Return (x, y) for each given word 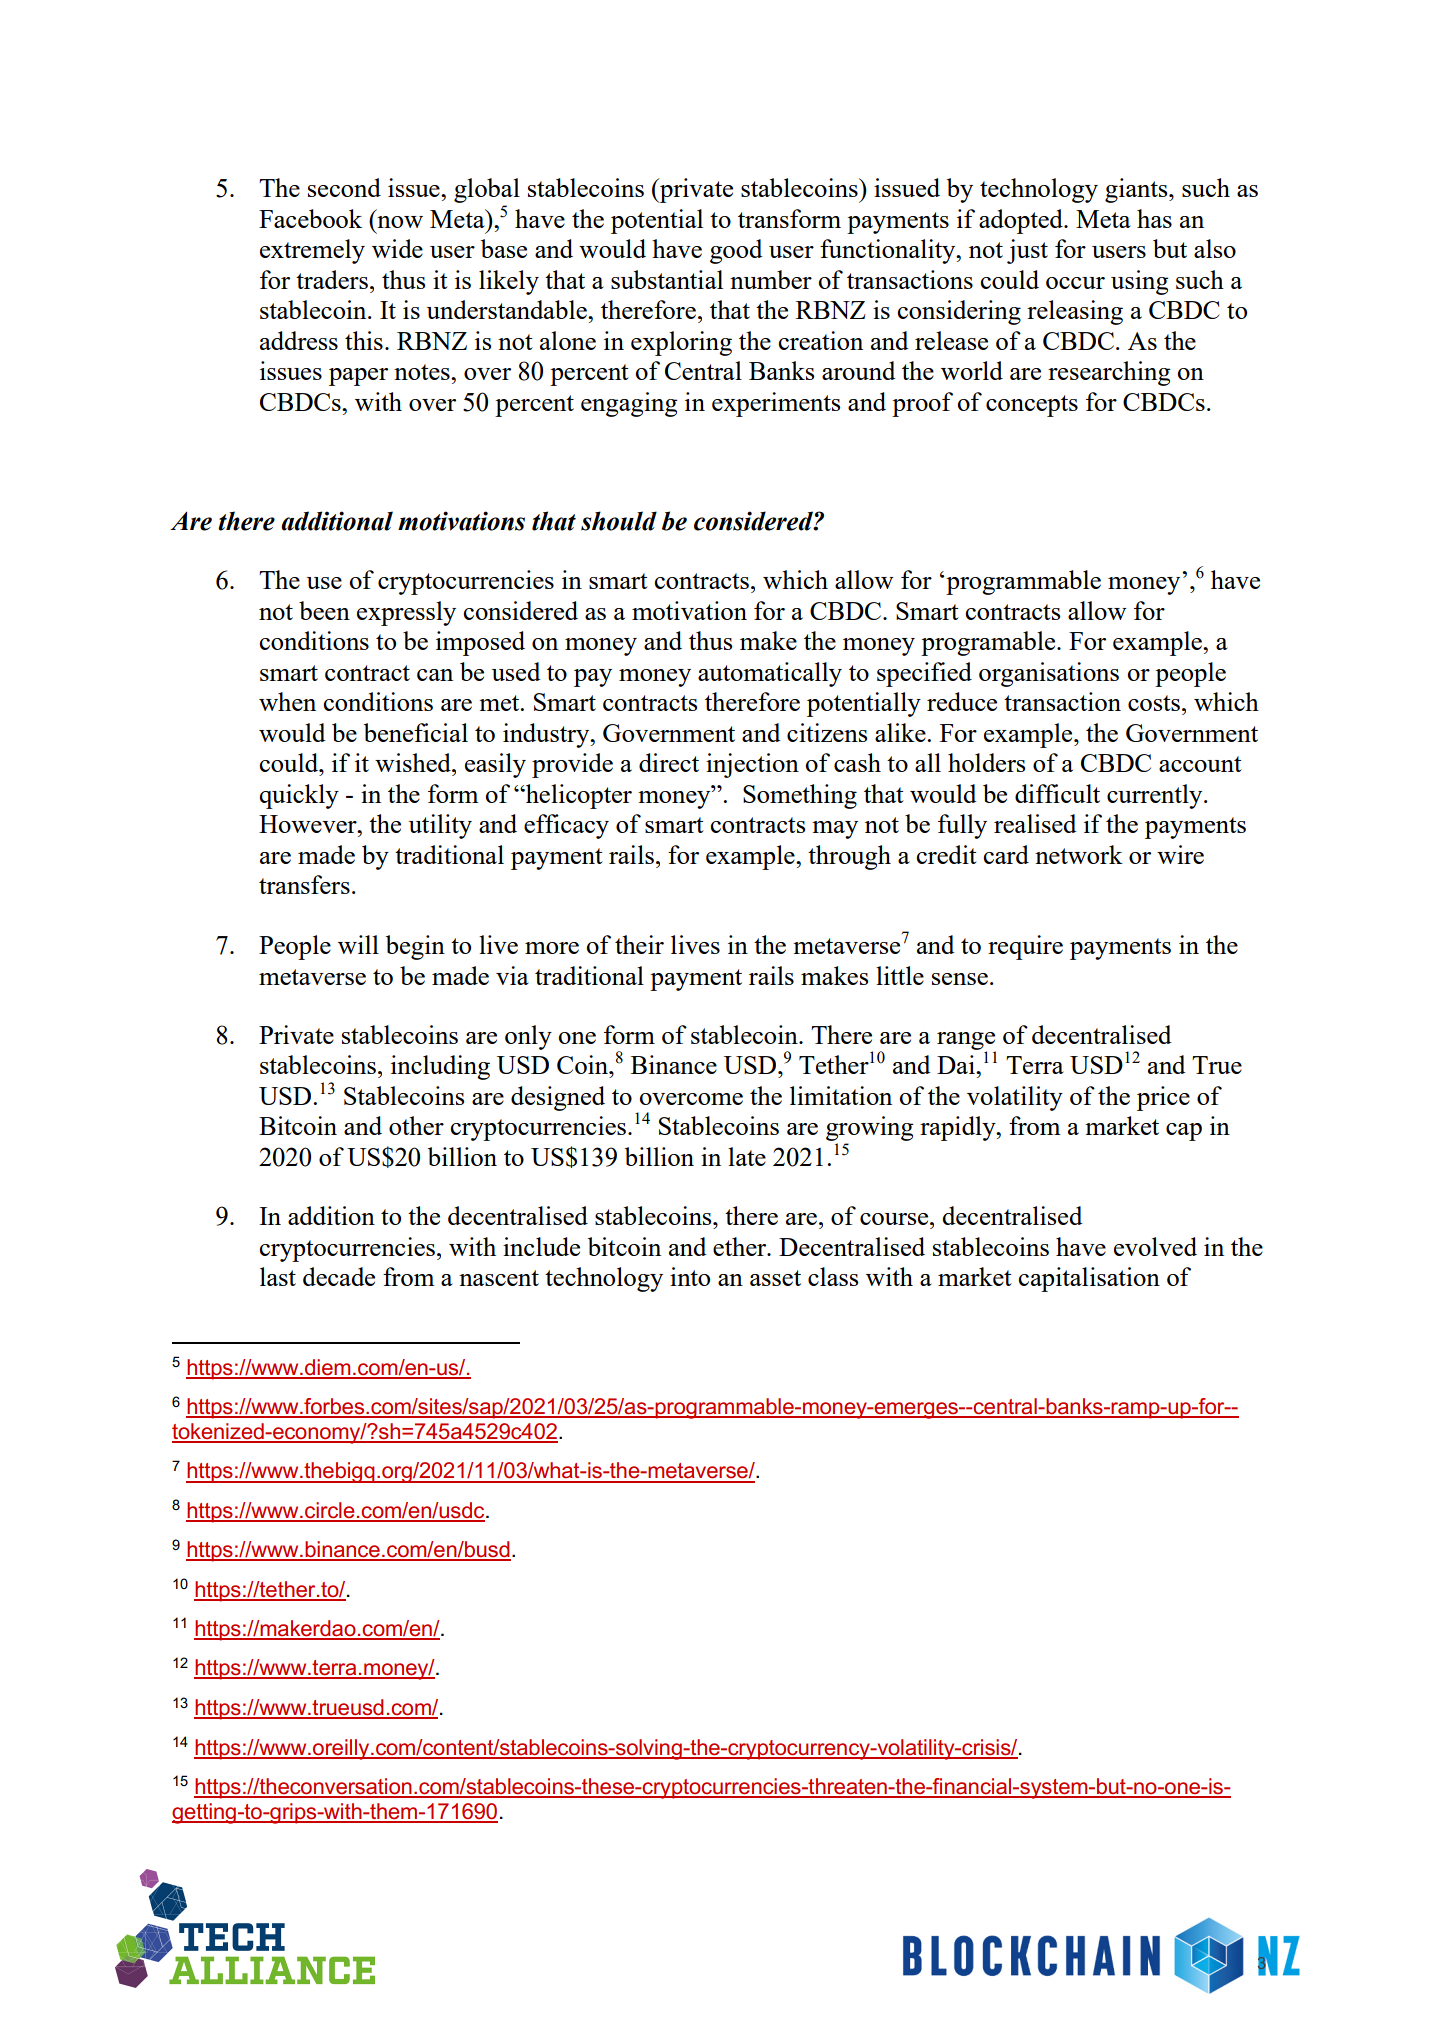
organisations (1049, 674)
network (1079, 854)
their (639, 944)
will (358, 944)
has (1154, 218)
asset (775, 1278)
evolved (1155, 1246)
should (619, 521)
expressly (406, 613)
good (736, 251)
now (400, 222)
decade (339, 1276)
